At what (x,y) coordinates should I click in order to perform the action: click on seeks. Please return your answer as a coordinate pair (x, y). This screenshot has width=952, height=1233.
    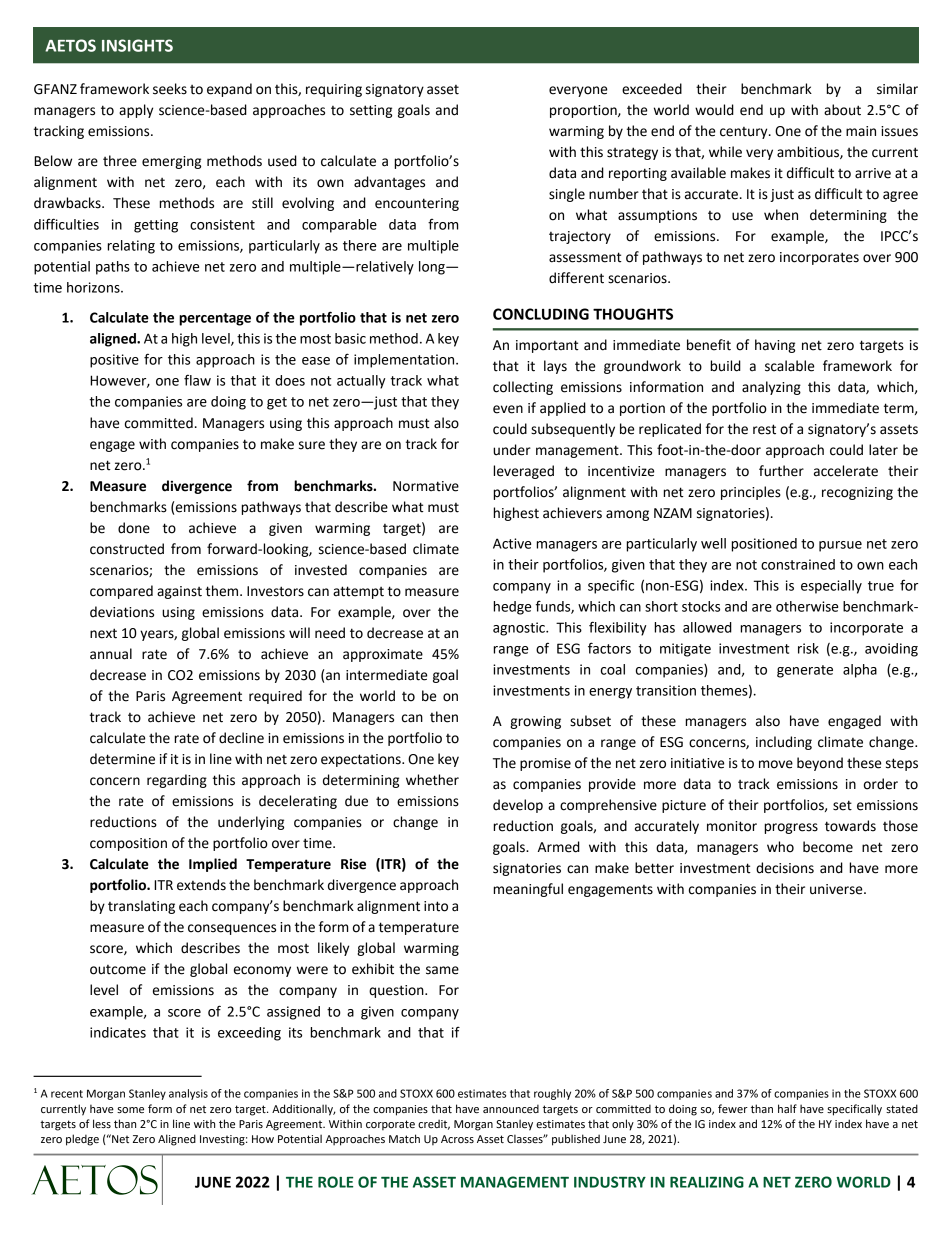
    Looking at the image, I should click on (170, 89).
